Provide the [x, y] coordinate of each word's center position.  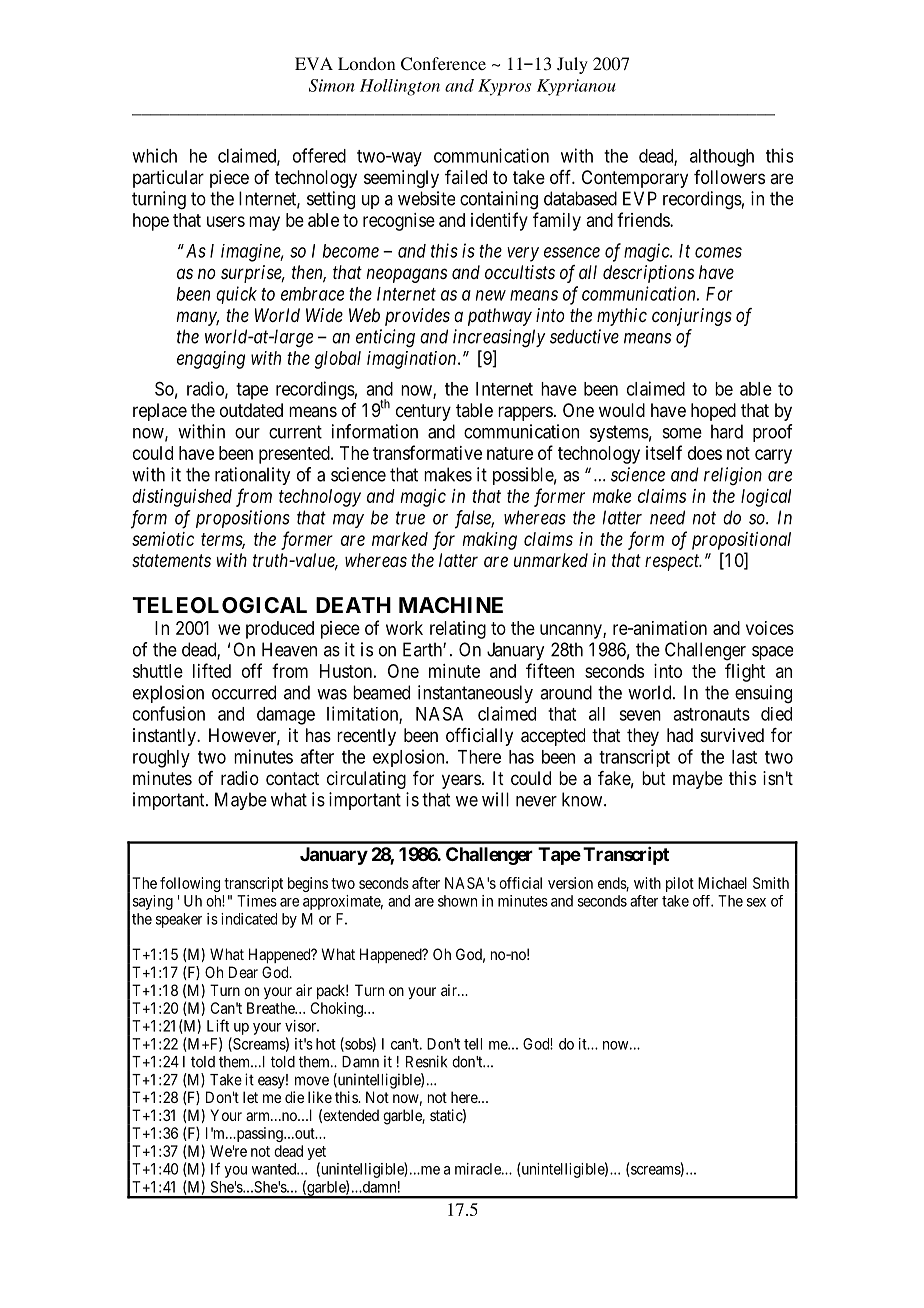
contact [292, 779]
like [320, 1097]
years [461, 781]
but [654, 778]
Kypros [505, 87]
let [250, 1097]
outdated [251, 410]
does [705, 453]
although [722, 158]
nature [510, 453]
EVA [314, 63]
